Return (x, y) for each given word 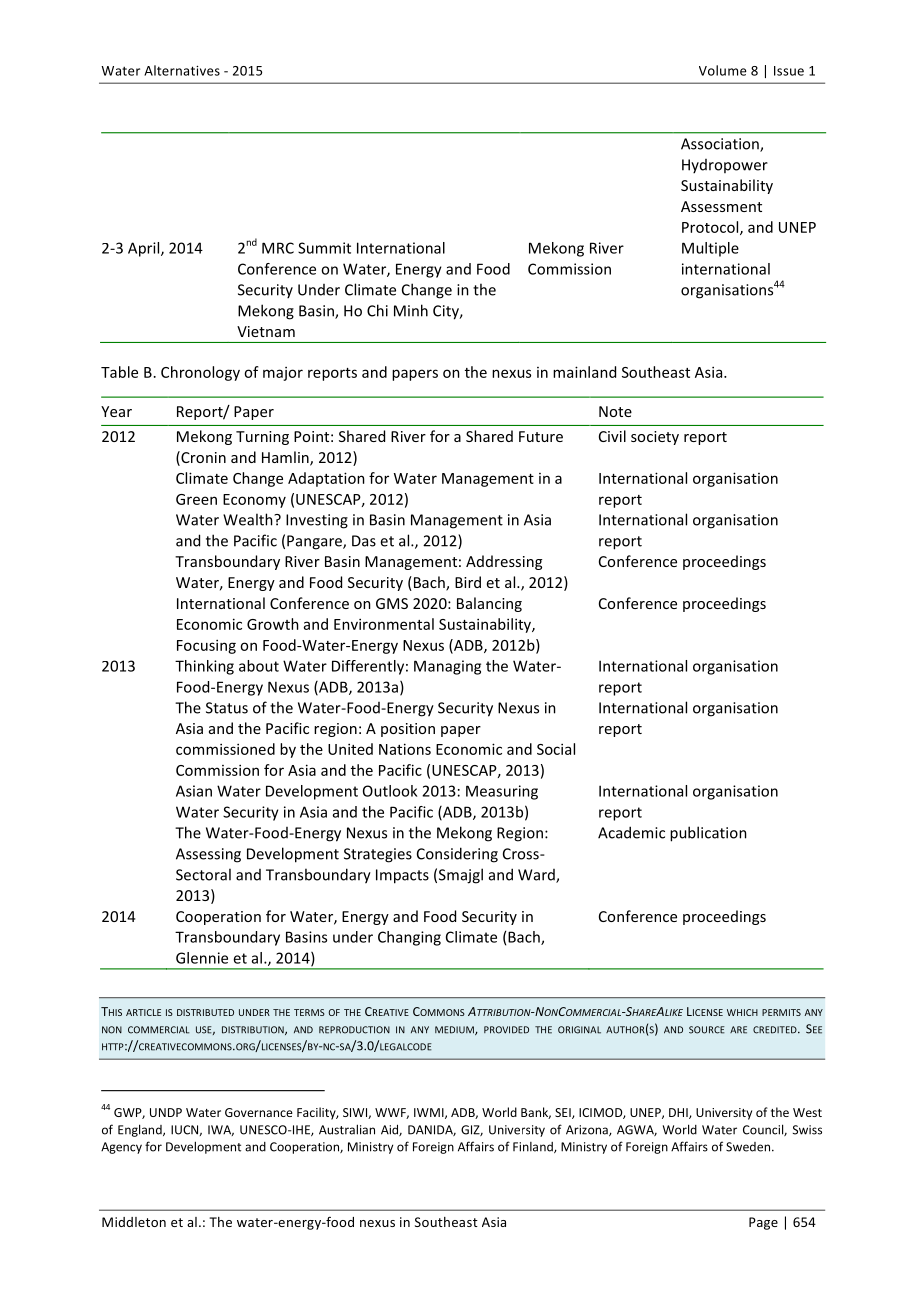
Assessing (208, 855)
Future (541, 436)
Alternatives (182, 70)
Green (196, 499)
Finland (534, 1147)
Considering (457, 855)
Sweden (748, 1147)
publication (708, 834)
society (655, 438)
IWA (221, 1130)
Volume (723, 70)
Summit (324, 248)
